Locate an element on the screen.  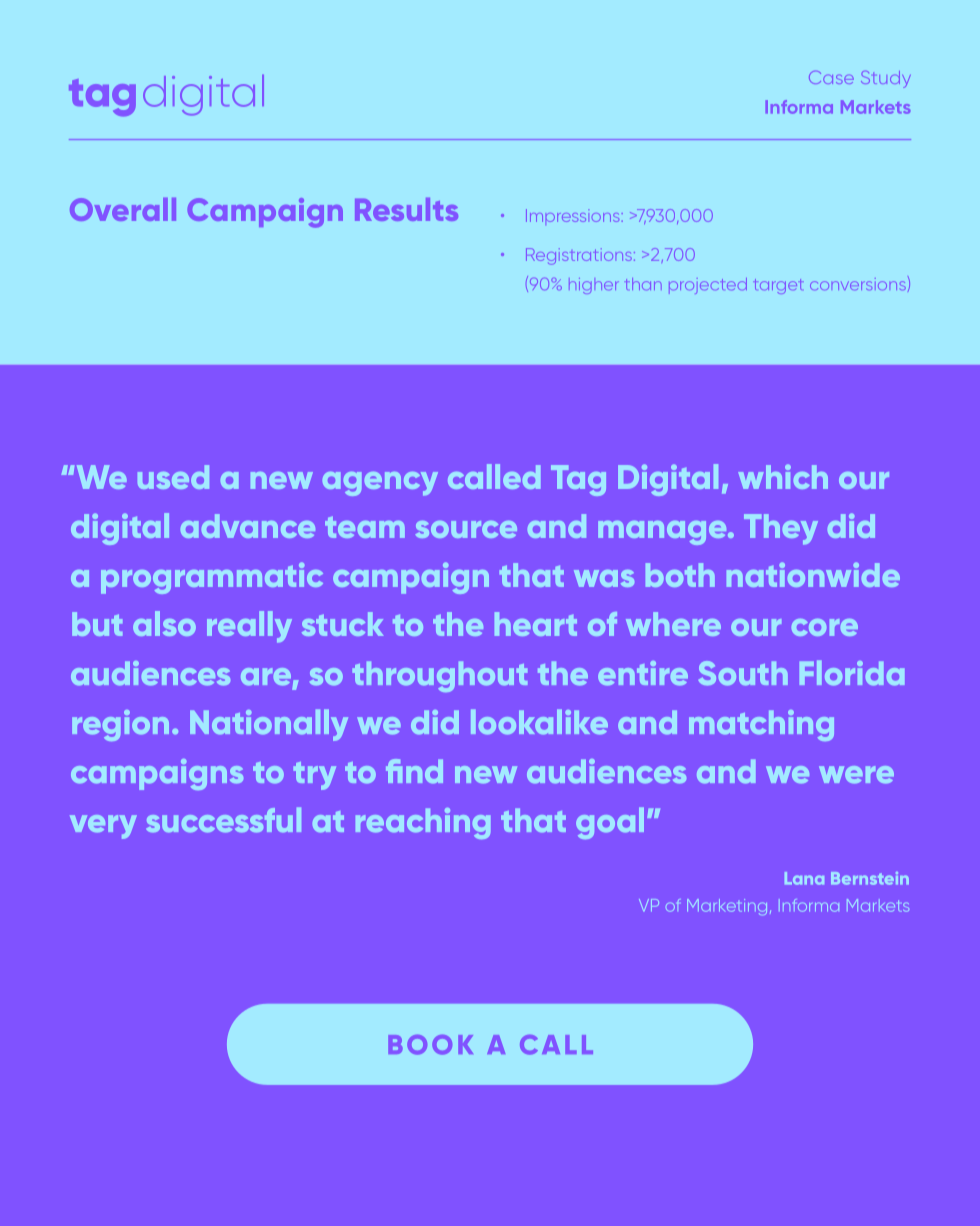
target is located at coordinates (778, 286).
